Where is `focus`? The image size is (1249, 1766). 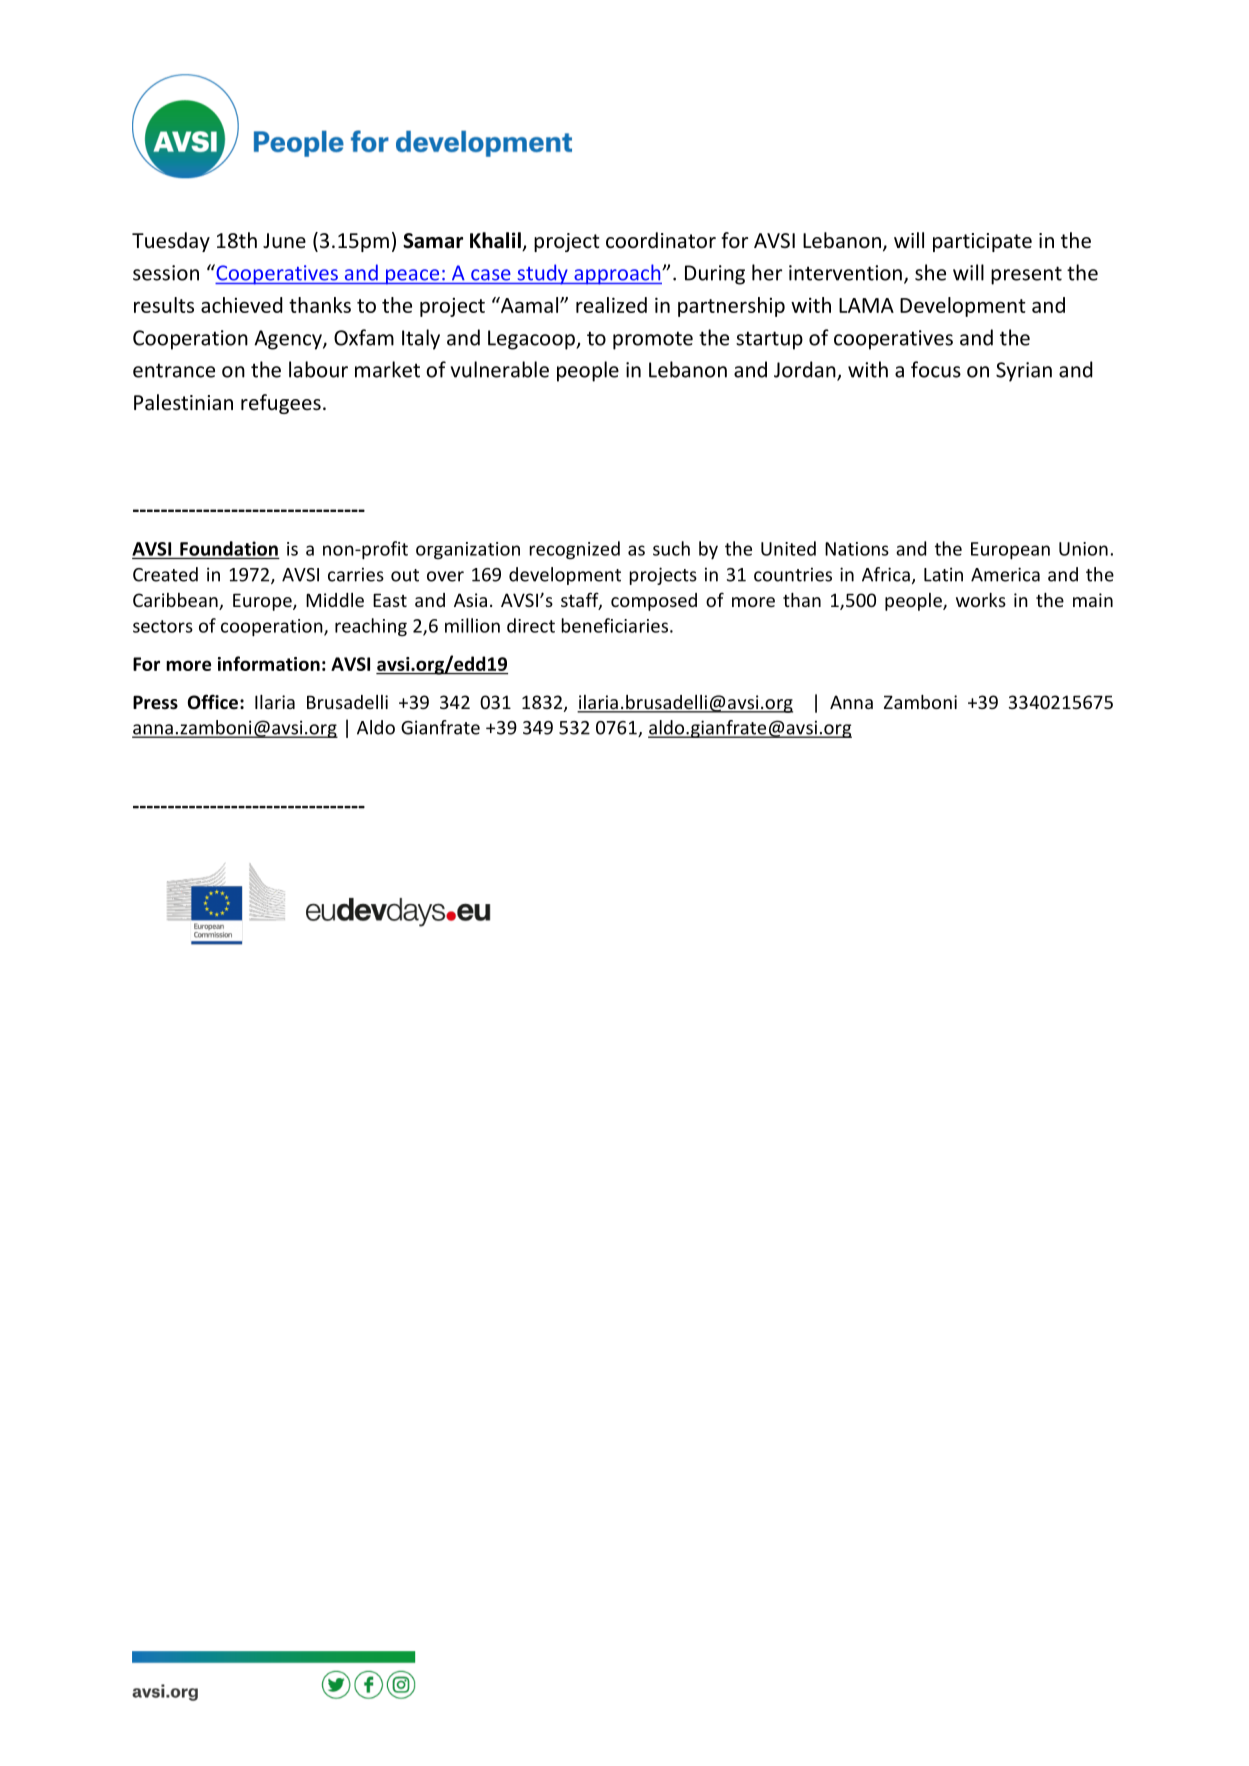 focus is located at coordinates (936, 369).
